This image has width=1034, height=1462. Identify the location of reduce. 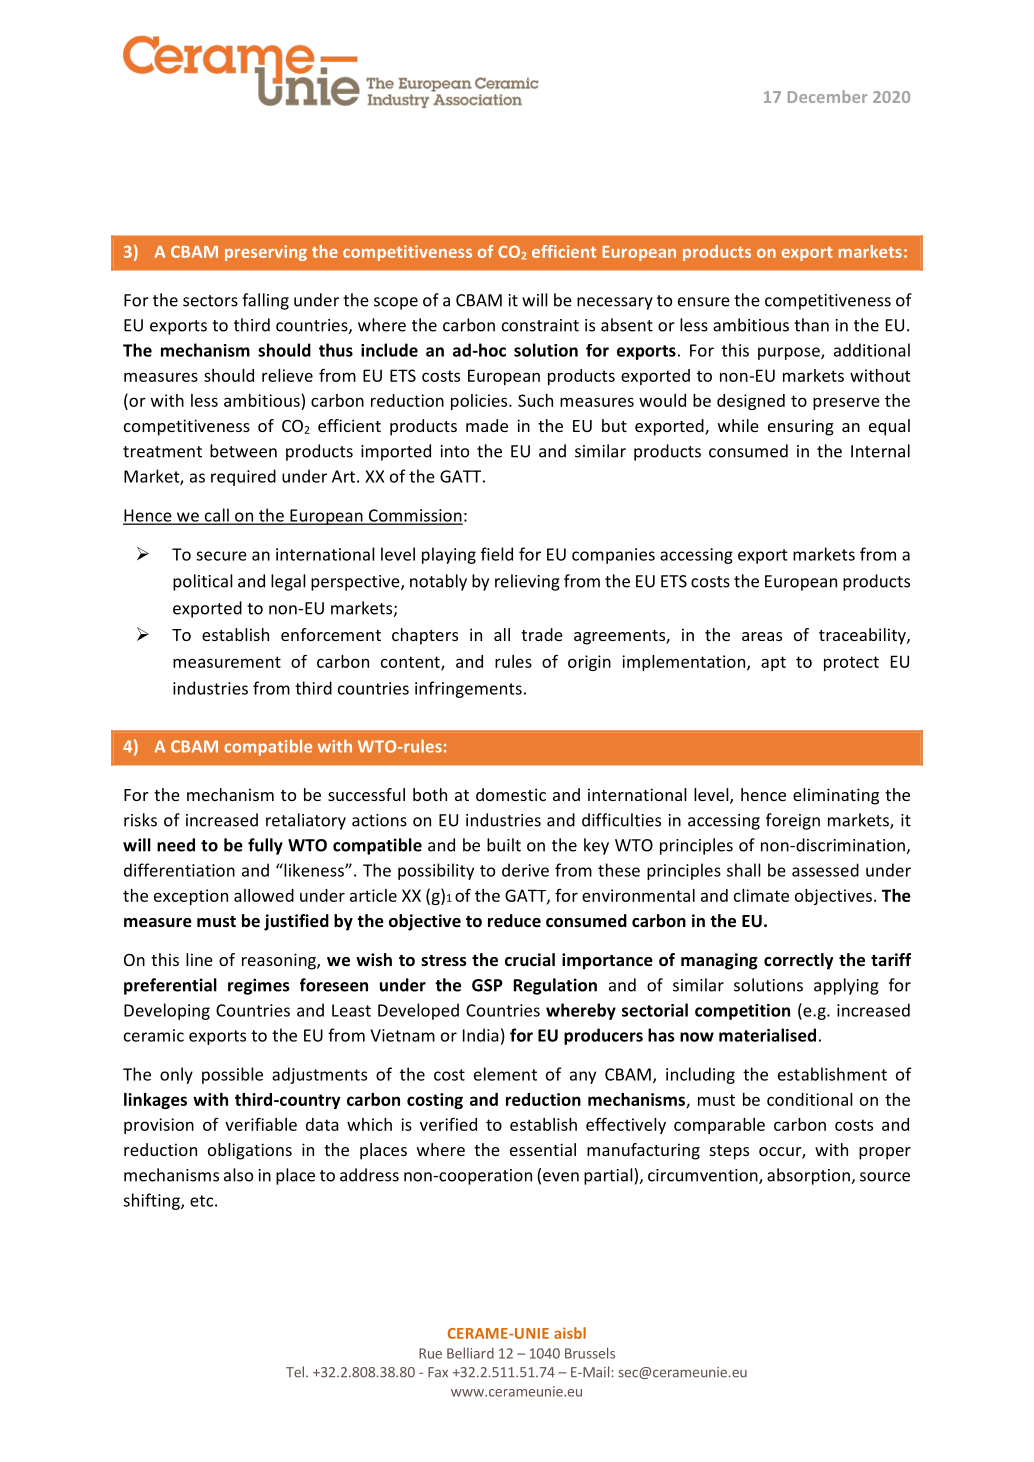
(514, 921).
